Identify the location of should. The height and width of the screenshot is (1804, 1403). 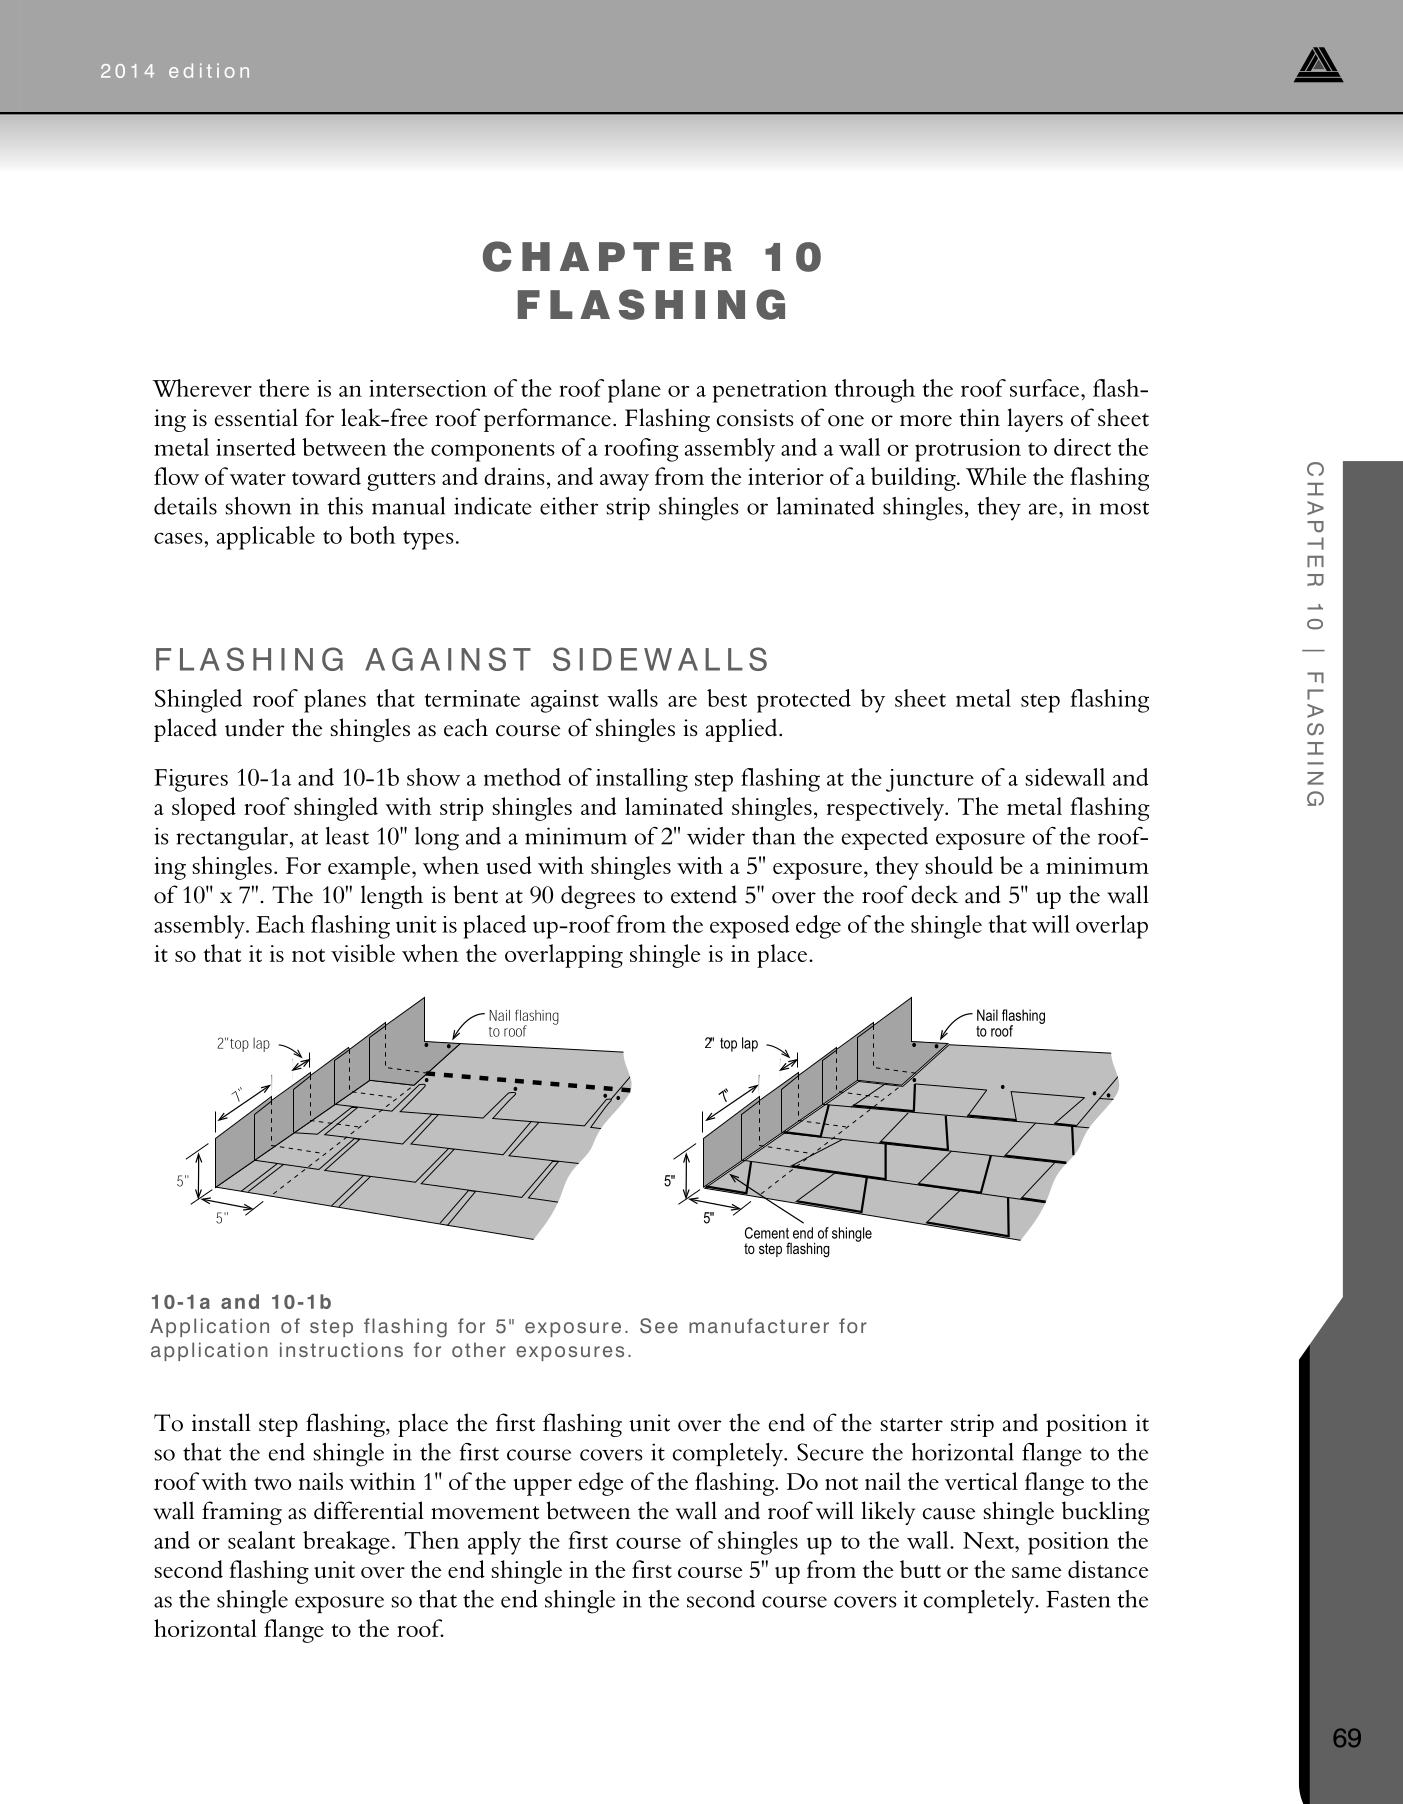
(959, 865).
